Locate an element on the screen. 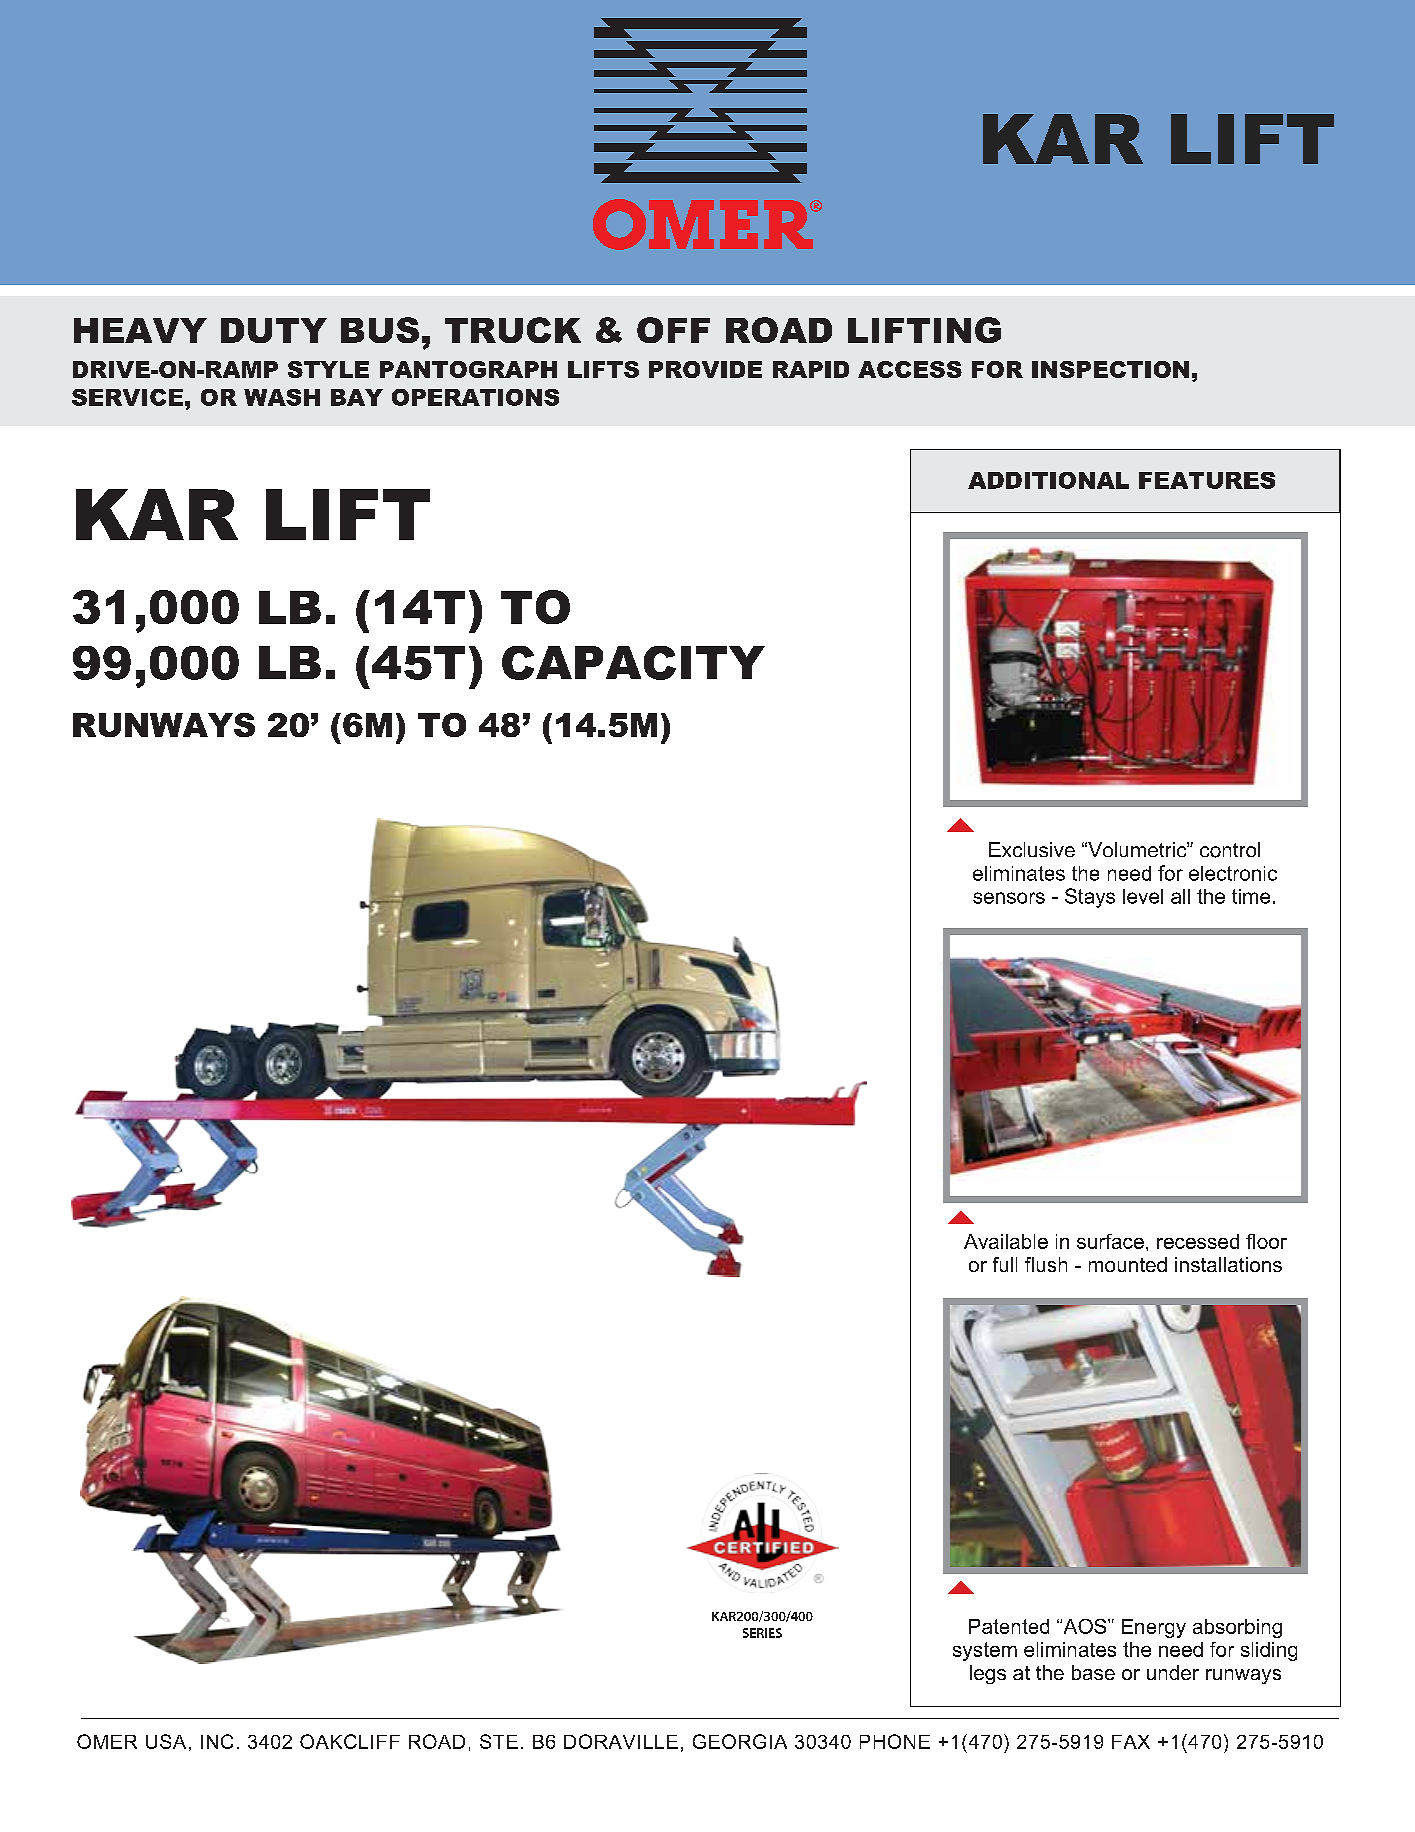  INSPECTION is located at coordinates (1110, 369).
